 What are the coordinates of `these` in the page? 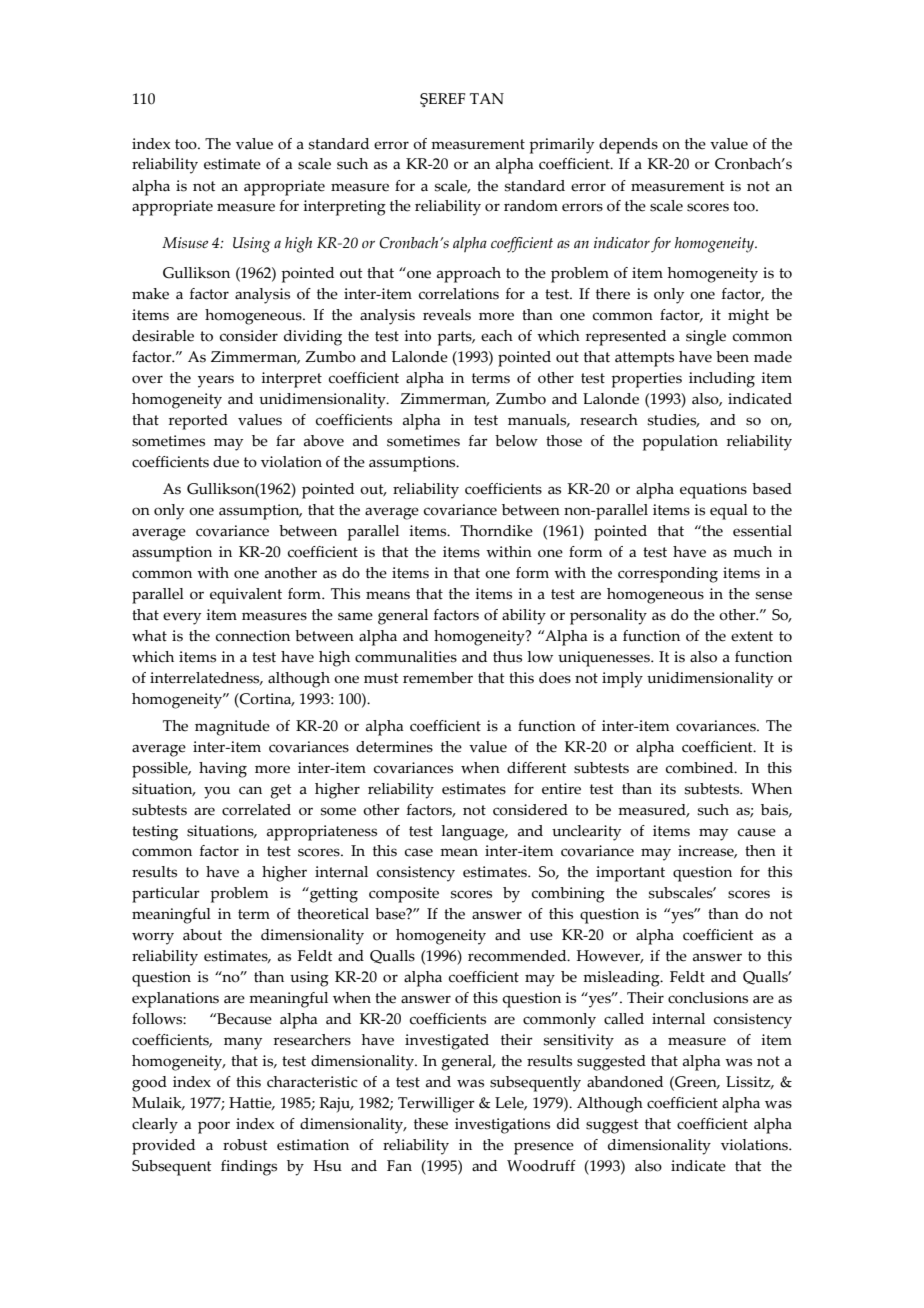 It's located at (431, 1124).
